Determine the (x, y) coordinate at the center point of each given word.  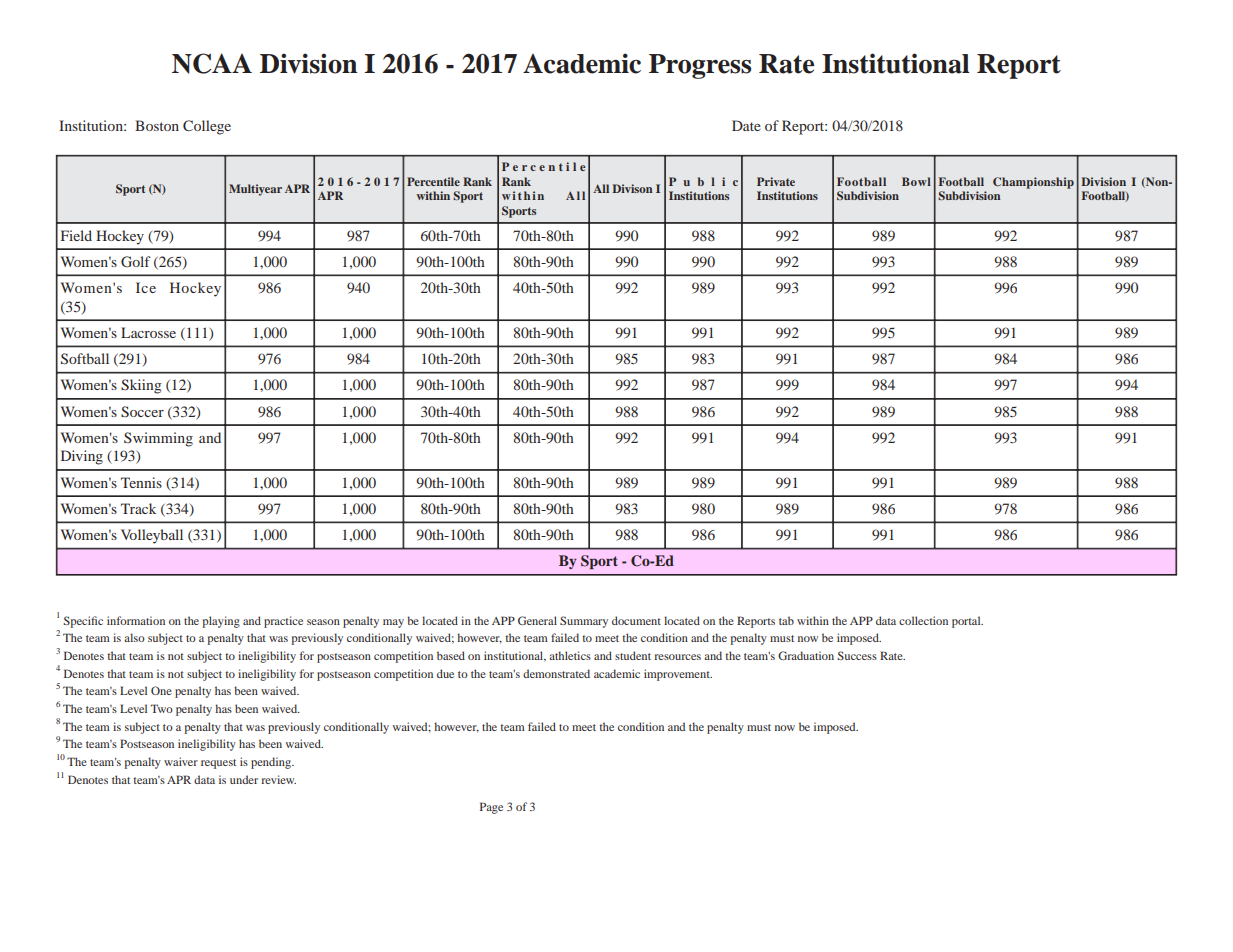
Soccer (142, 412)
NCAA (212, 63)
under (244, 779)
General (537, 620)
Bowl (916, 181)
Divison (632, 188)
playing (221, 622)
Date (746, 125)
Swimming (158, 439)
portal (967, 622)
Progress (700, 66)
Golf (136, 261)
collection (923, 620)
